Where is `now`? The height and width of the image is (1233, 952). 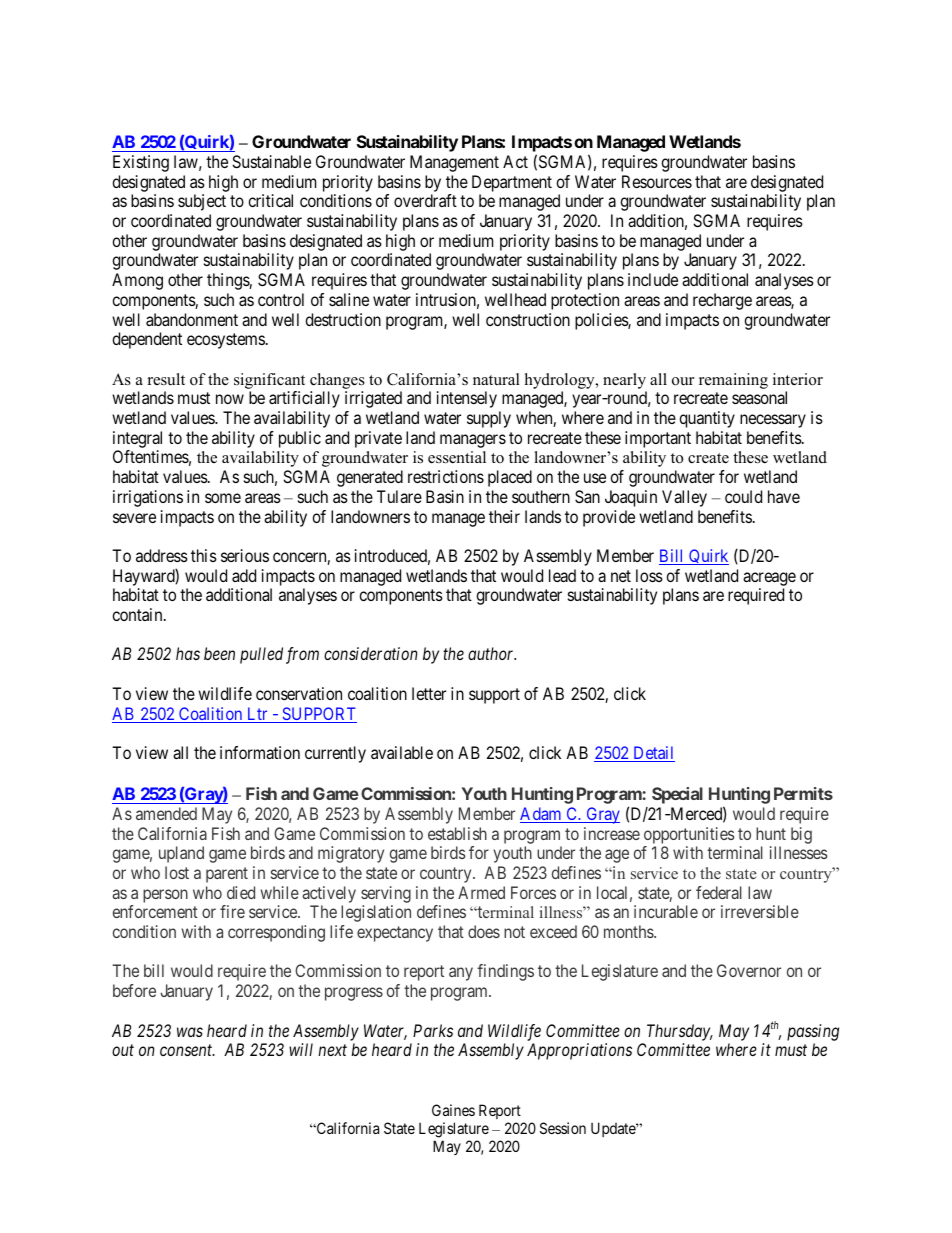 now is located at coordinates (230, 399).
